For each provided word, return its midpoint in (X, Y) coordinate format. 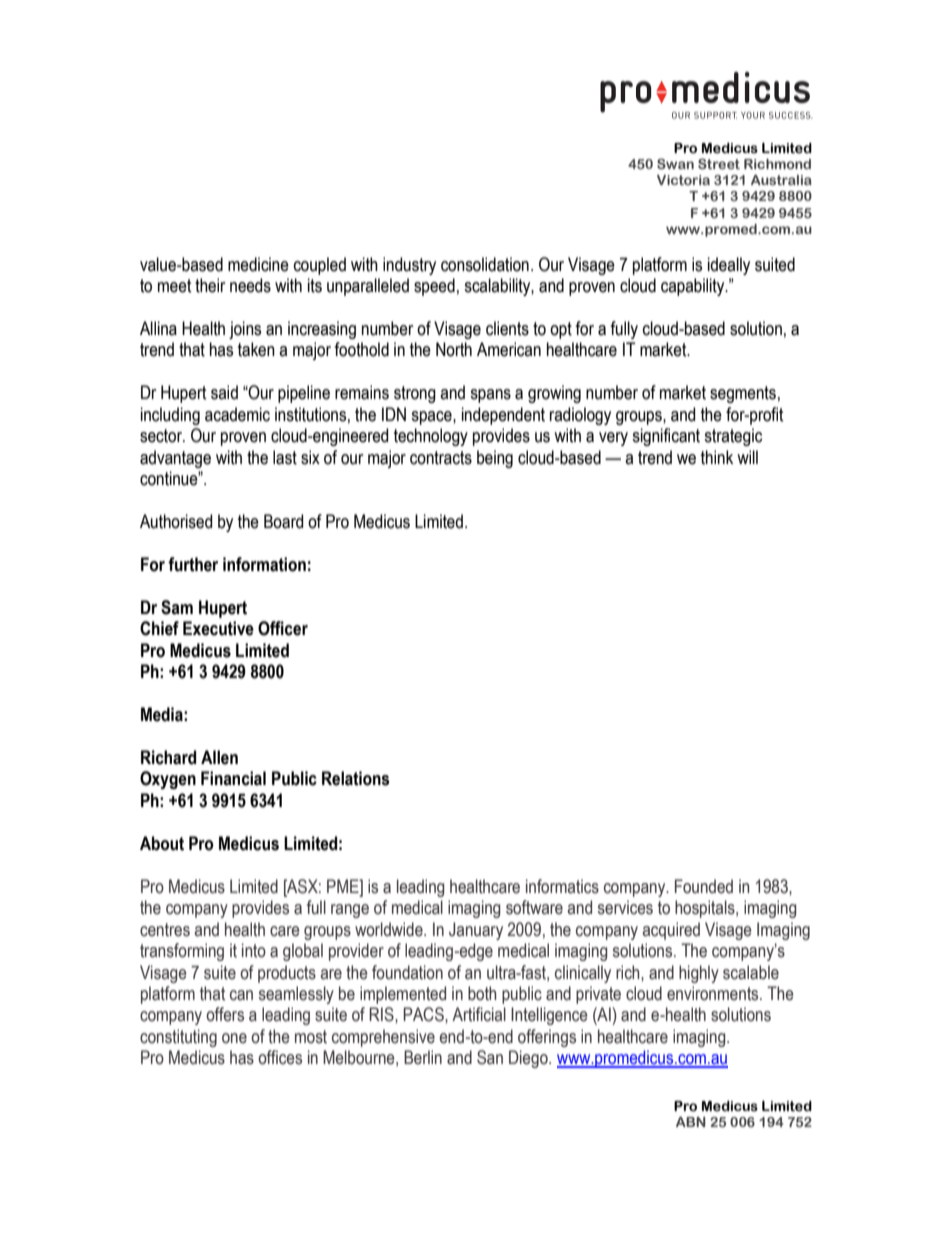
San (490, 1057)
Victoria (683, 180)
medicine (258, 264)
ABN (691, 1122)
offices (280, 1057)
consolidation (485, 264)
